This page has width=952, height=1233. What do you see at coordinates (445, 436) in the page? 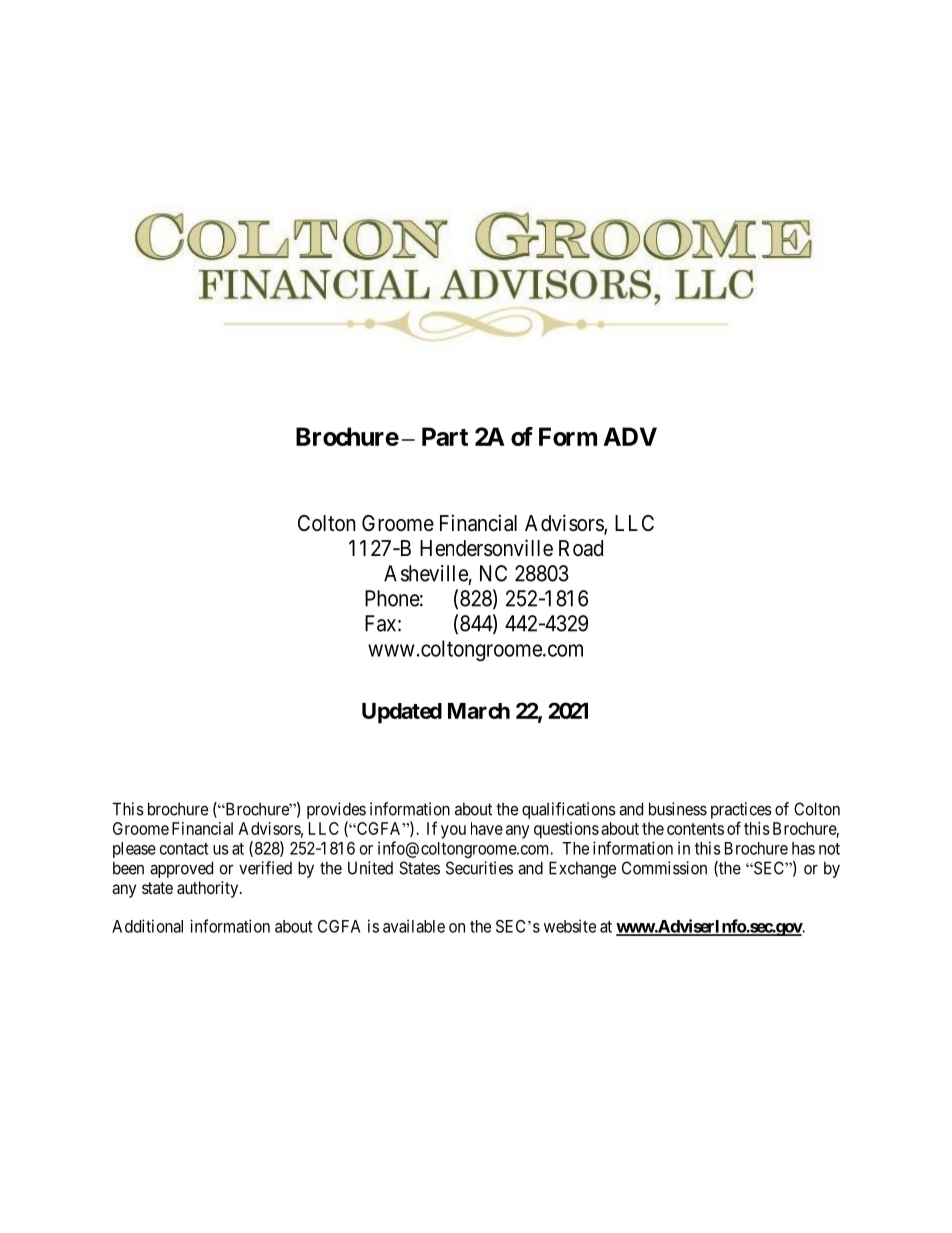
I see `Part` at bounding box center [445, 436].
